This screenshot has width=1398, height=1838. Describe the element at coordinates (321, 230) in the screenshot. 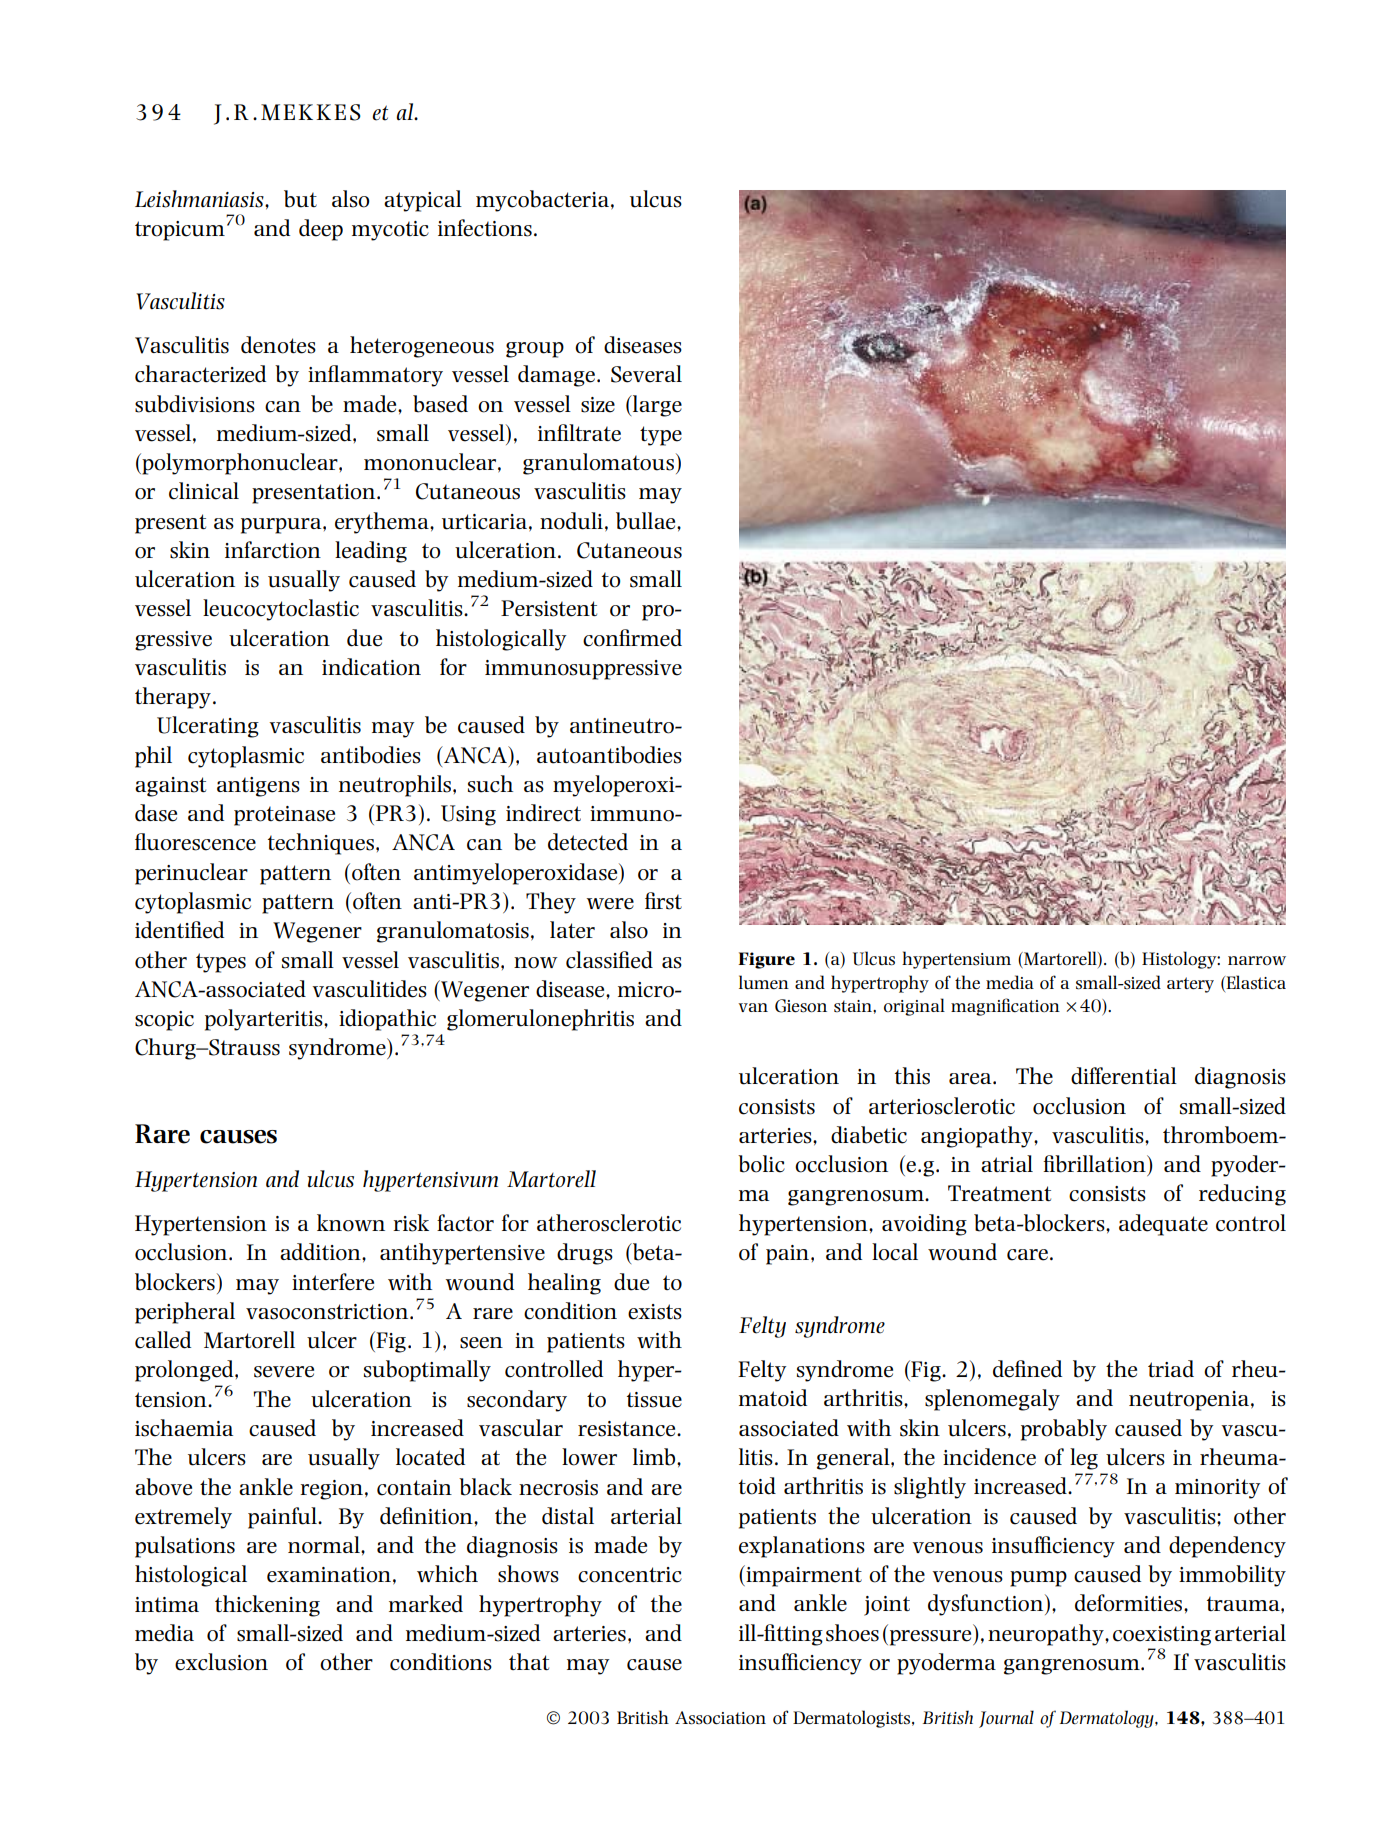

I see `deep` at that location.
